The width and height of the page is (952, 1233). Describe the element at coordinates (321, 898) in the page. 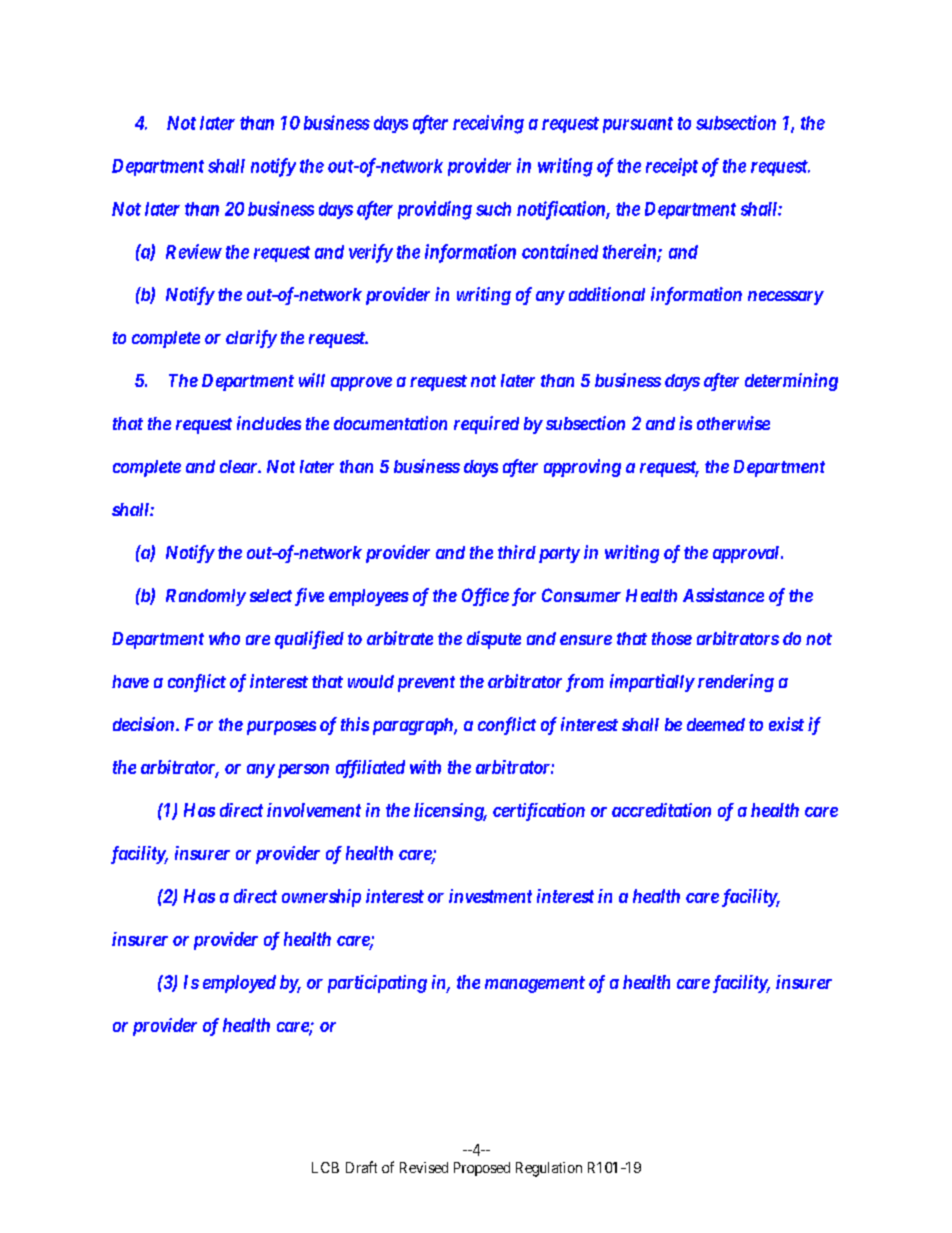

I see `ownership` at that location.
